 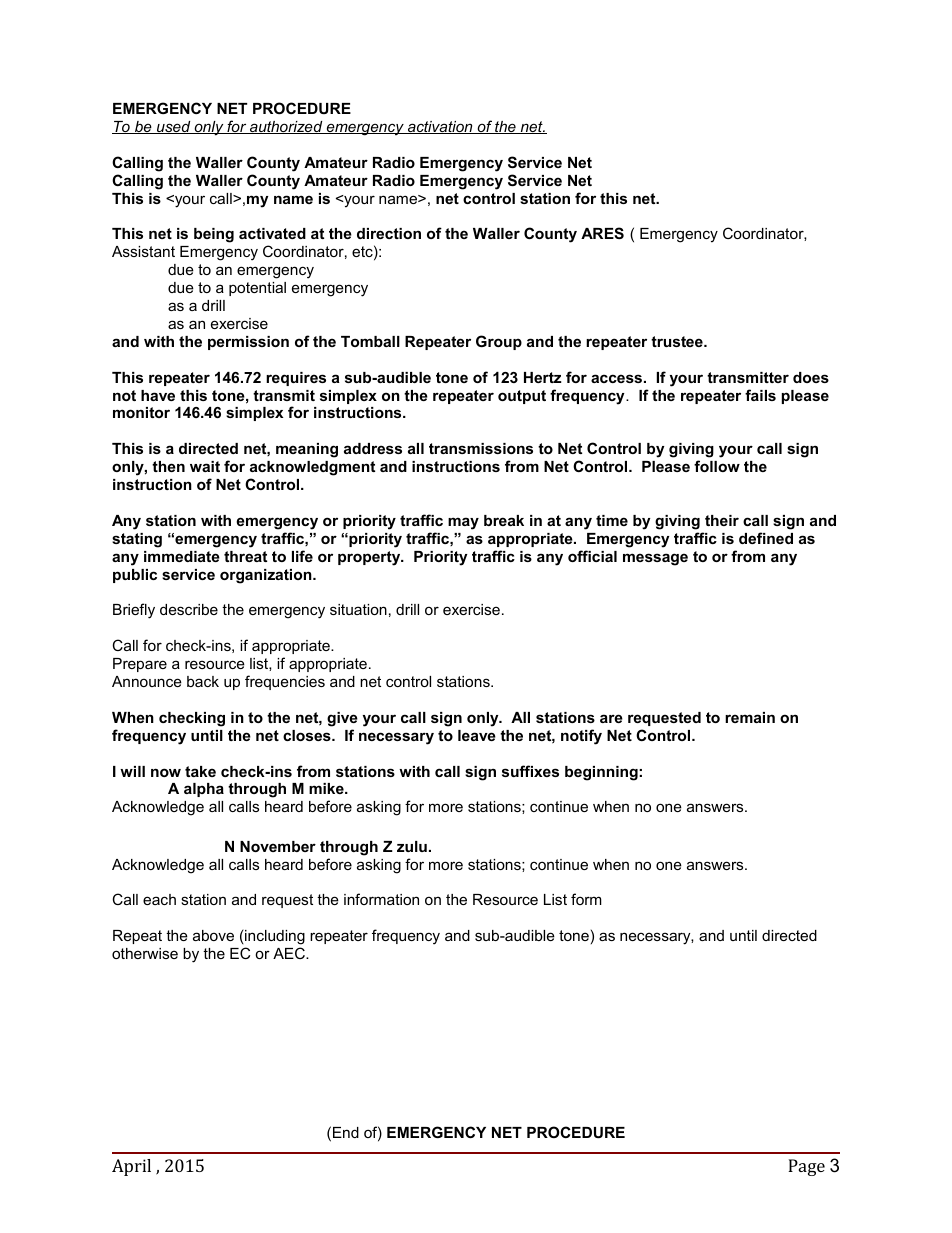 I want to click on April, so click(x=131, y=1167).
